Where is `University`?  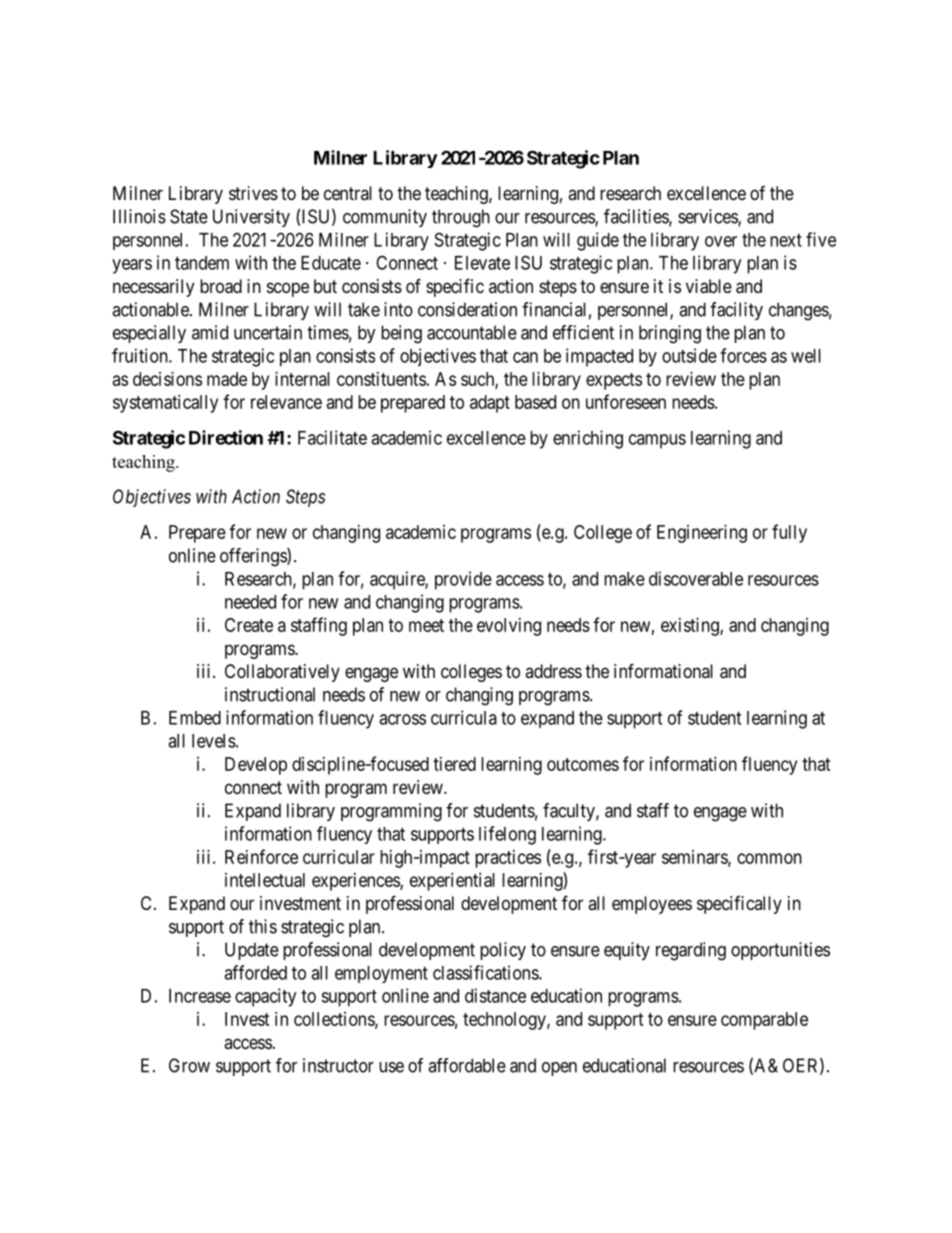 University is located at coordinates (251, 218).
